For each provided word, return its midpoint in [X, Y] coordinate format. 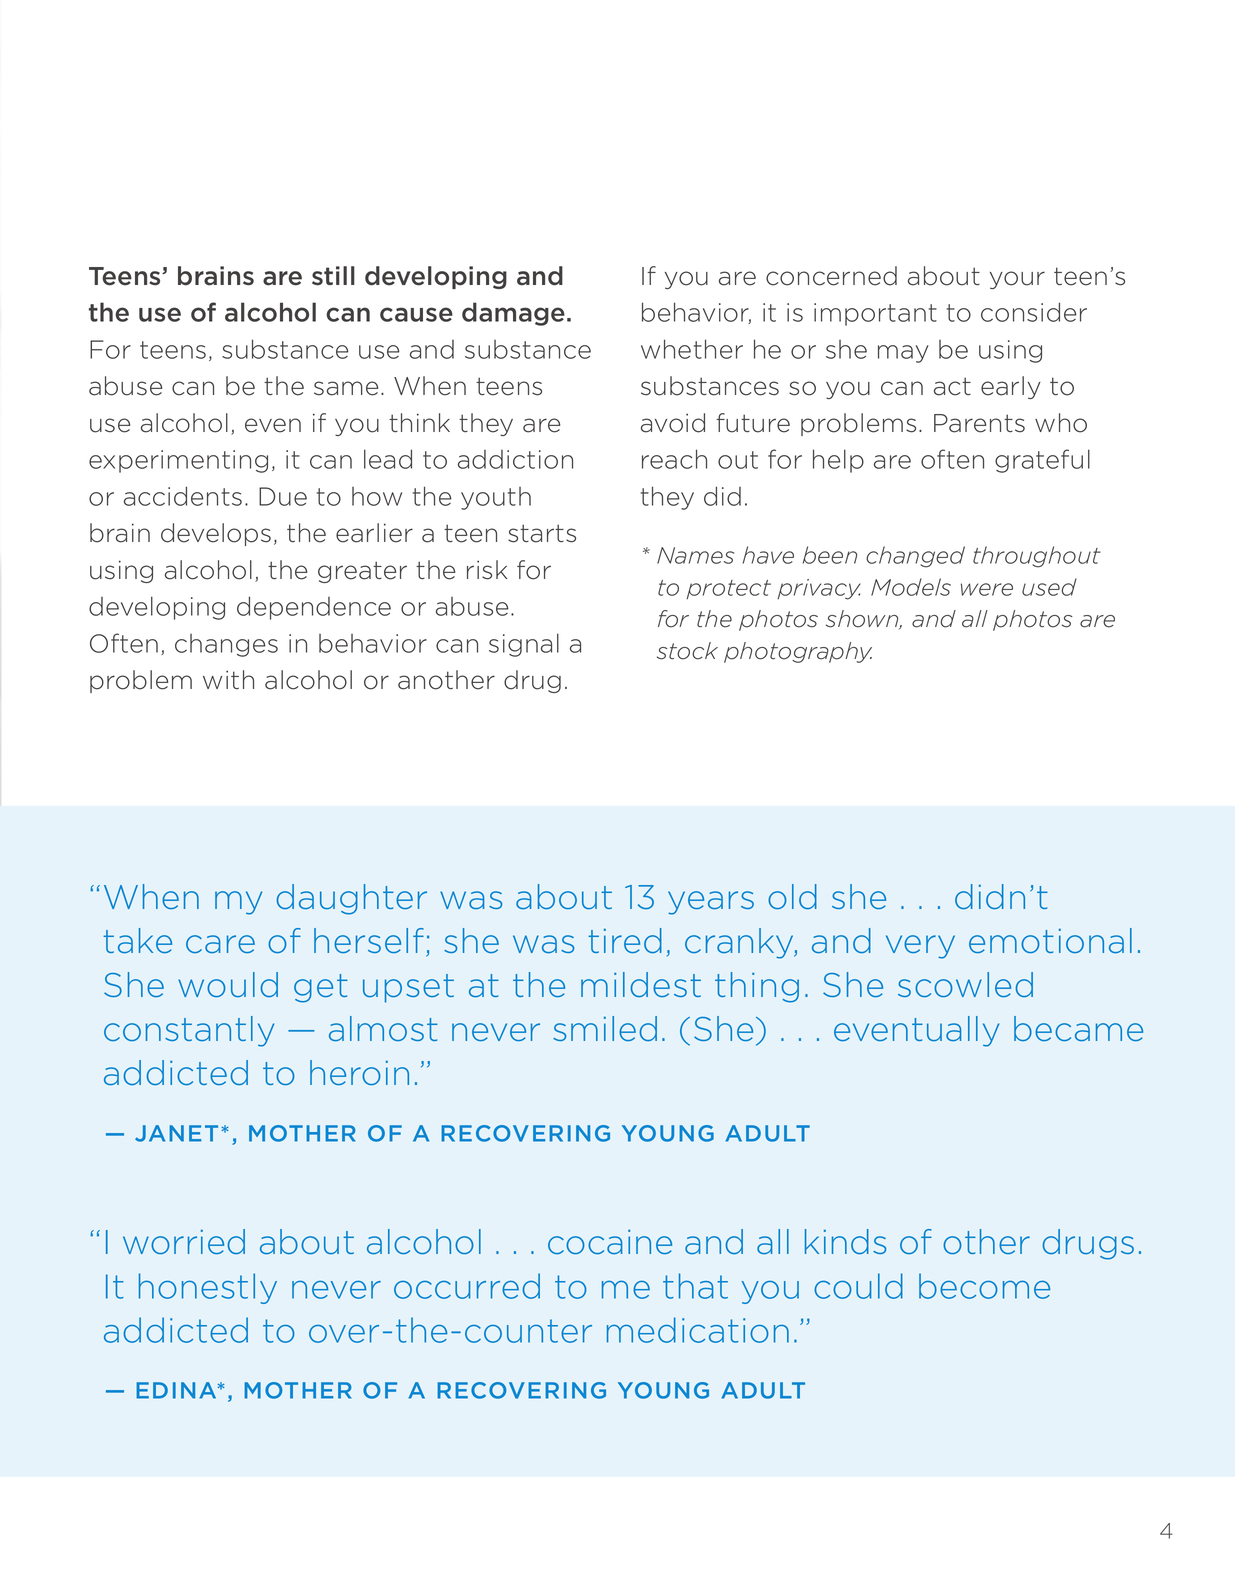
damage [513, 314]
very [920, 947]
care [220, 944]
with [228, 679]
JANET [176, 1133]
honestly [208, 1288]
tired [625, 941]
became [1078, 1029]
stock [687, 651]
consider [1034, 312]
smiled [605, 1029]
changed [915, 557]
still [333, 276]
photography [798, 652]
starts [542, 533]
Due [283, 496]
